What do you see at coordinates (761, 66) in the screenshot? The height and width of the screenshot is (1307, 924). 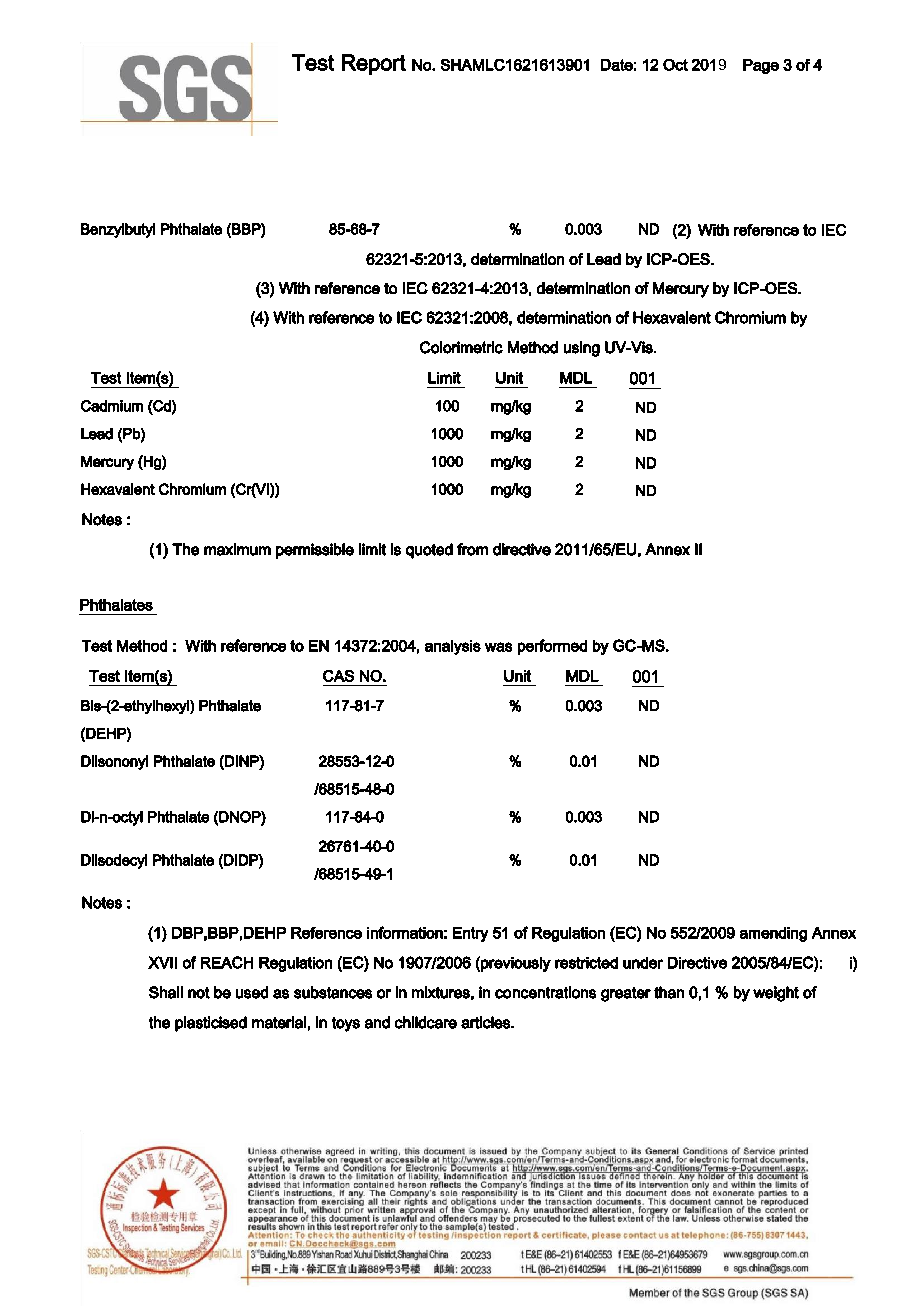 I see `Page` at bounding box center [761, 66].
